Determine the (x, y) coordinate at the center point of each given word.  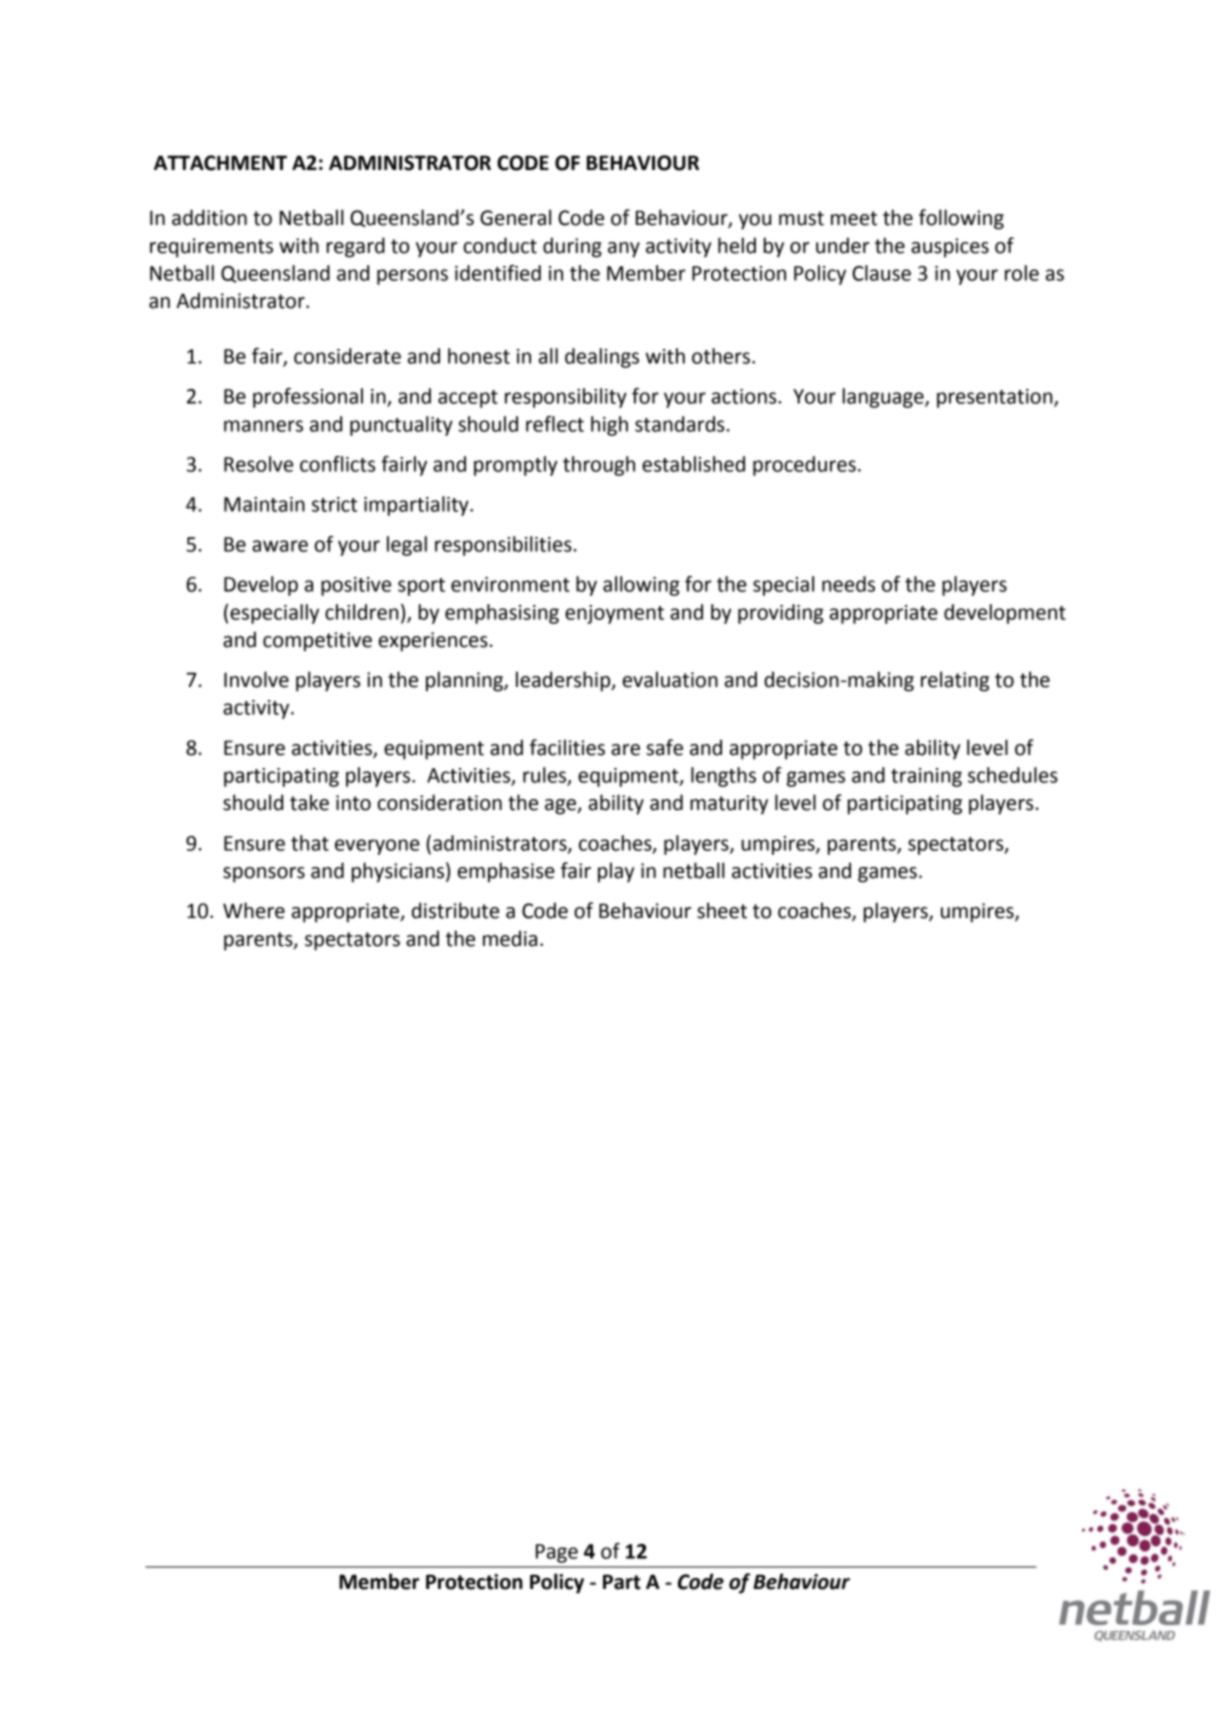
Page (557, 1553)
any (624, 250)
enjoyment (614, 614)
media (510, 938)
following (961, 219)
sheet (722, 910)
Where (254, 910)
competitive (317, 642)
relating (955, 681)
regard (356, 247)
